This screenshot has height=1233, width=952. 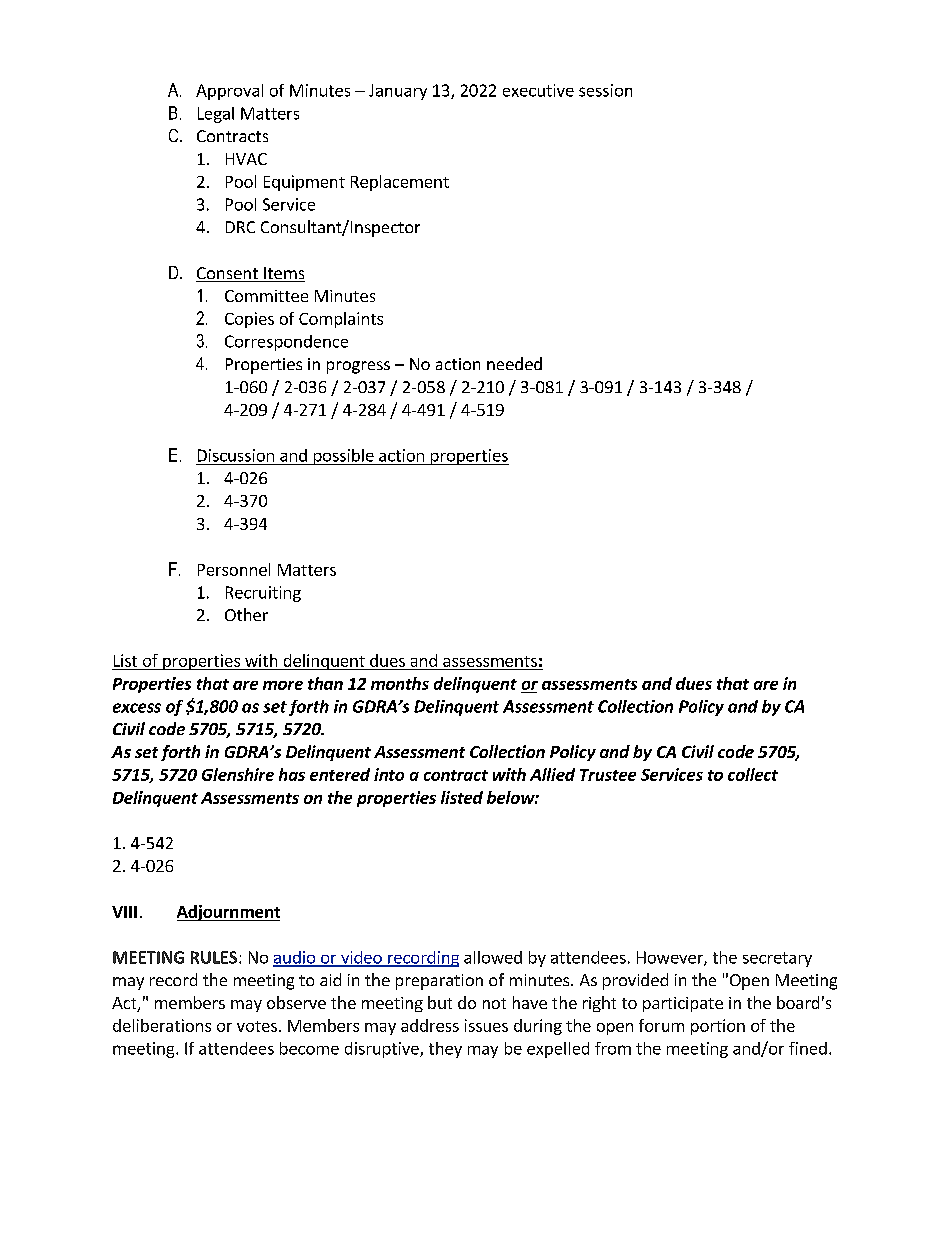 What do you see at coordinates (389, 774) in the screenshot?
I see `into` at bounding box center [389, 774].
